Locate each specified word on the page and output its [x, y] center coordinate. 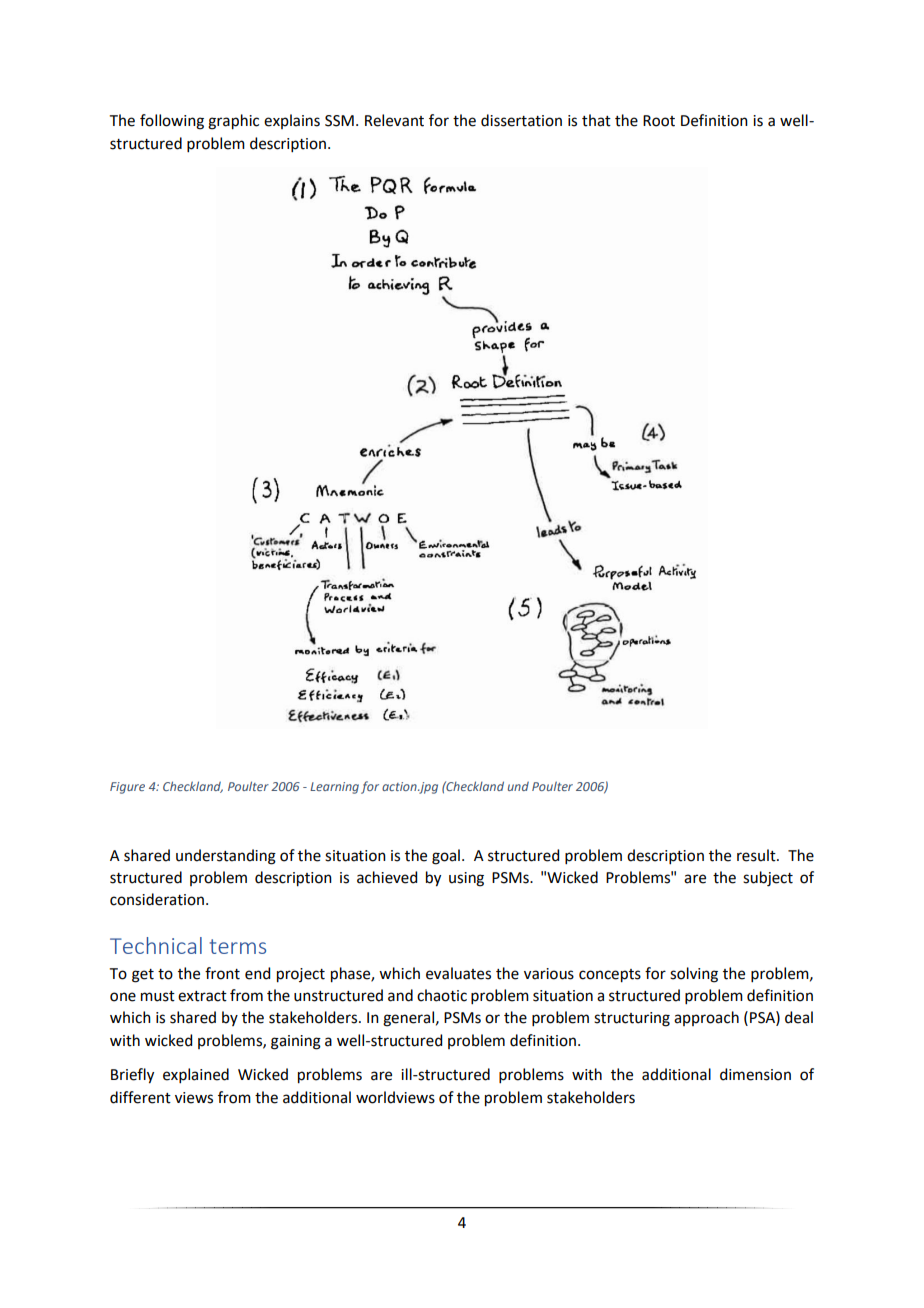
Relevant [394, 120]
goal [446, 857]
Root [659, 121]
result [757, 855]
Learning [334, 788]
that [596, 120]
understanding [226, 857]
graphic [233, 122]
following [172, 122]
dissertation [521, 120]
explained [196, 1075]
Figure [127, 788]
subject [768, 879]
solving [694, 975]
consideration [157, 899]
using [466, 879]
